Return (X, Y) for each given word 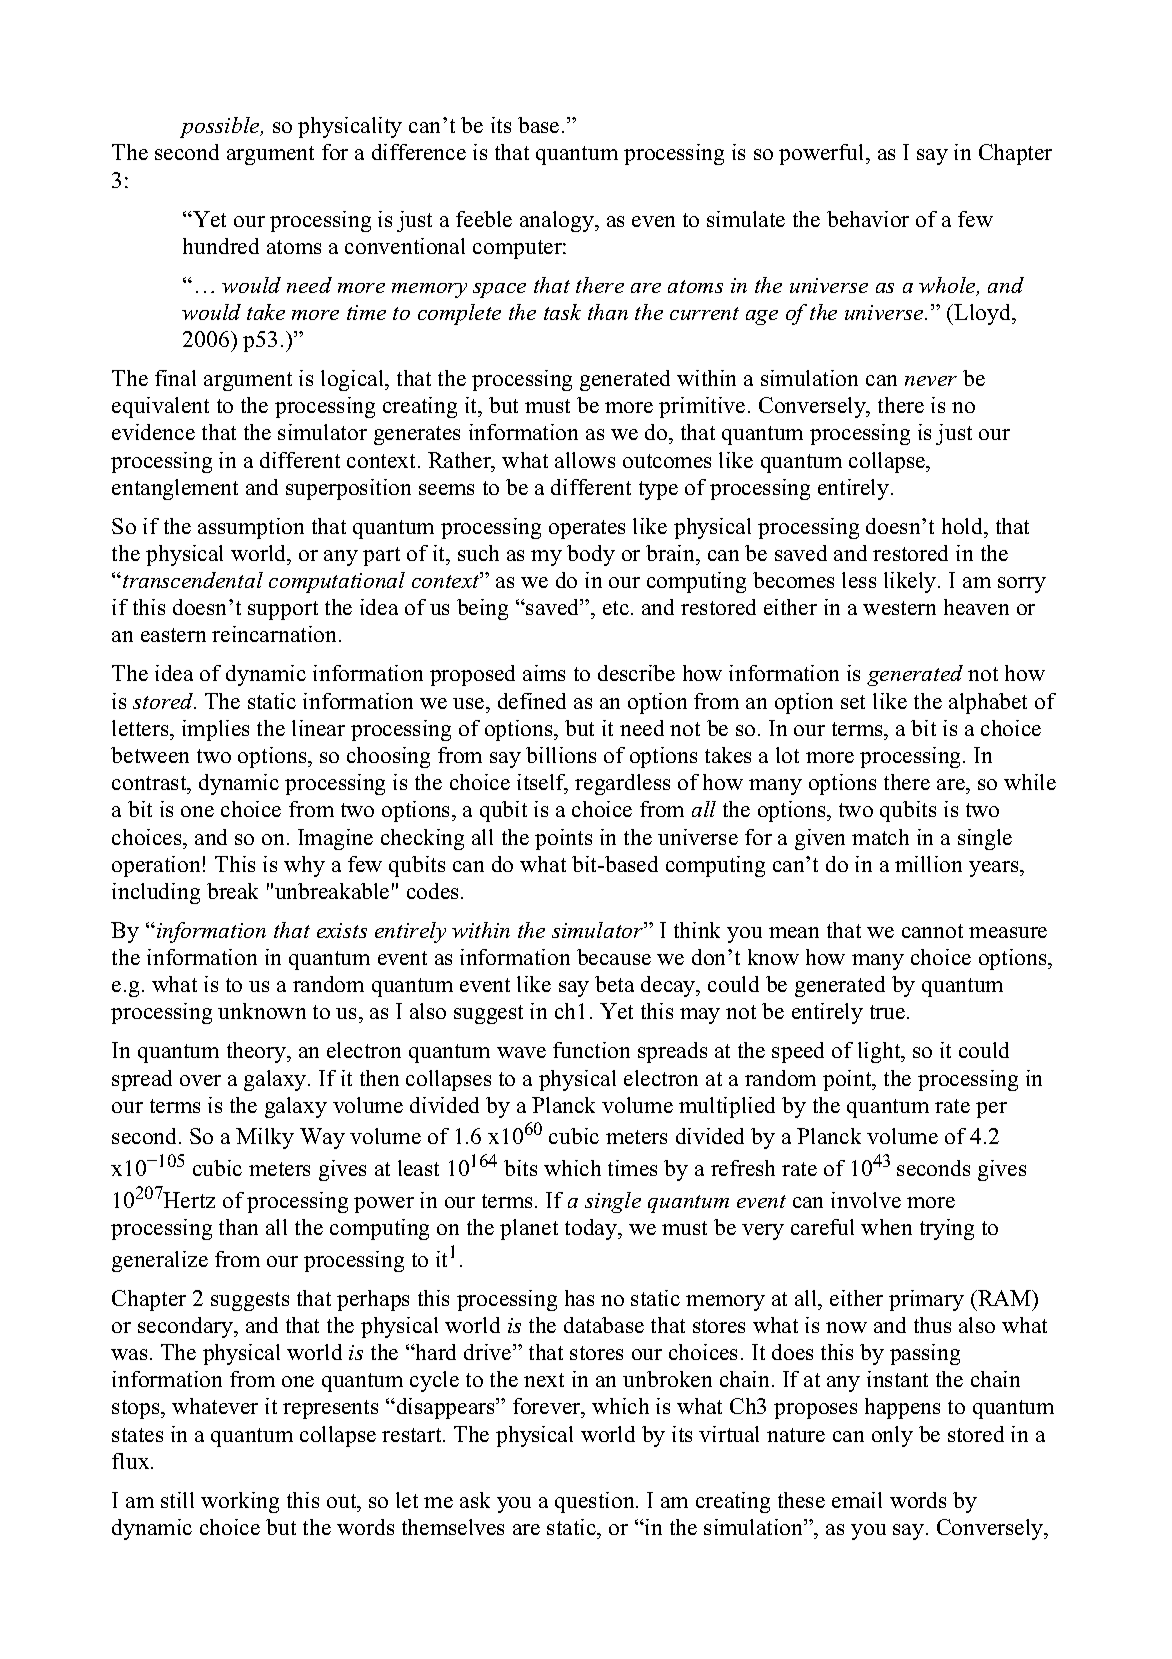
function (591, 1050)
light (880, 1052)
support (283, 610)
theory (258, 1052)
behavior (868, 219)
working (240, 1502)
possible (221, 127)
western (899, 608)
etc (616, 608)
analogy (558, 221)
